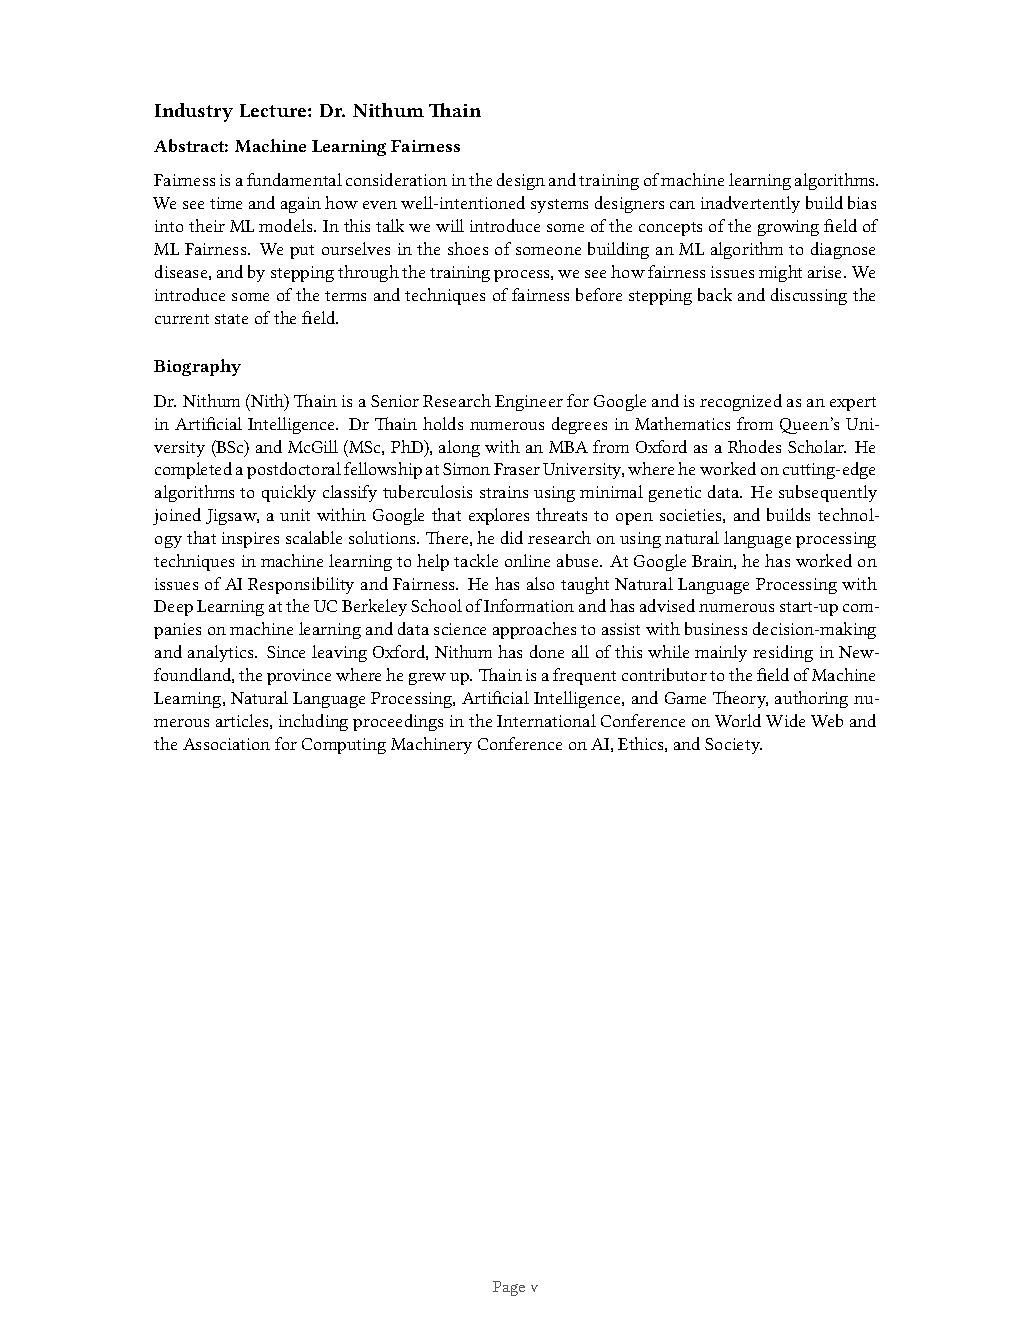  What do you see at coordinates (344, 746) in the page?
I see `Computing` at bounding box center [344, 746].
